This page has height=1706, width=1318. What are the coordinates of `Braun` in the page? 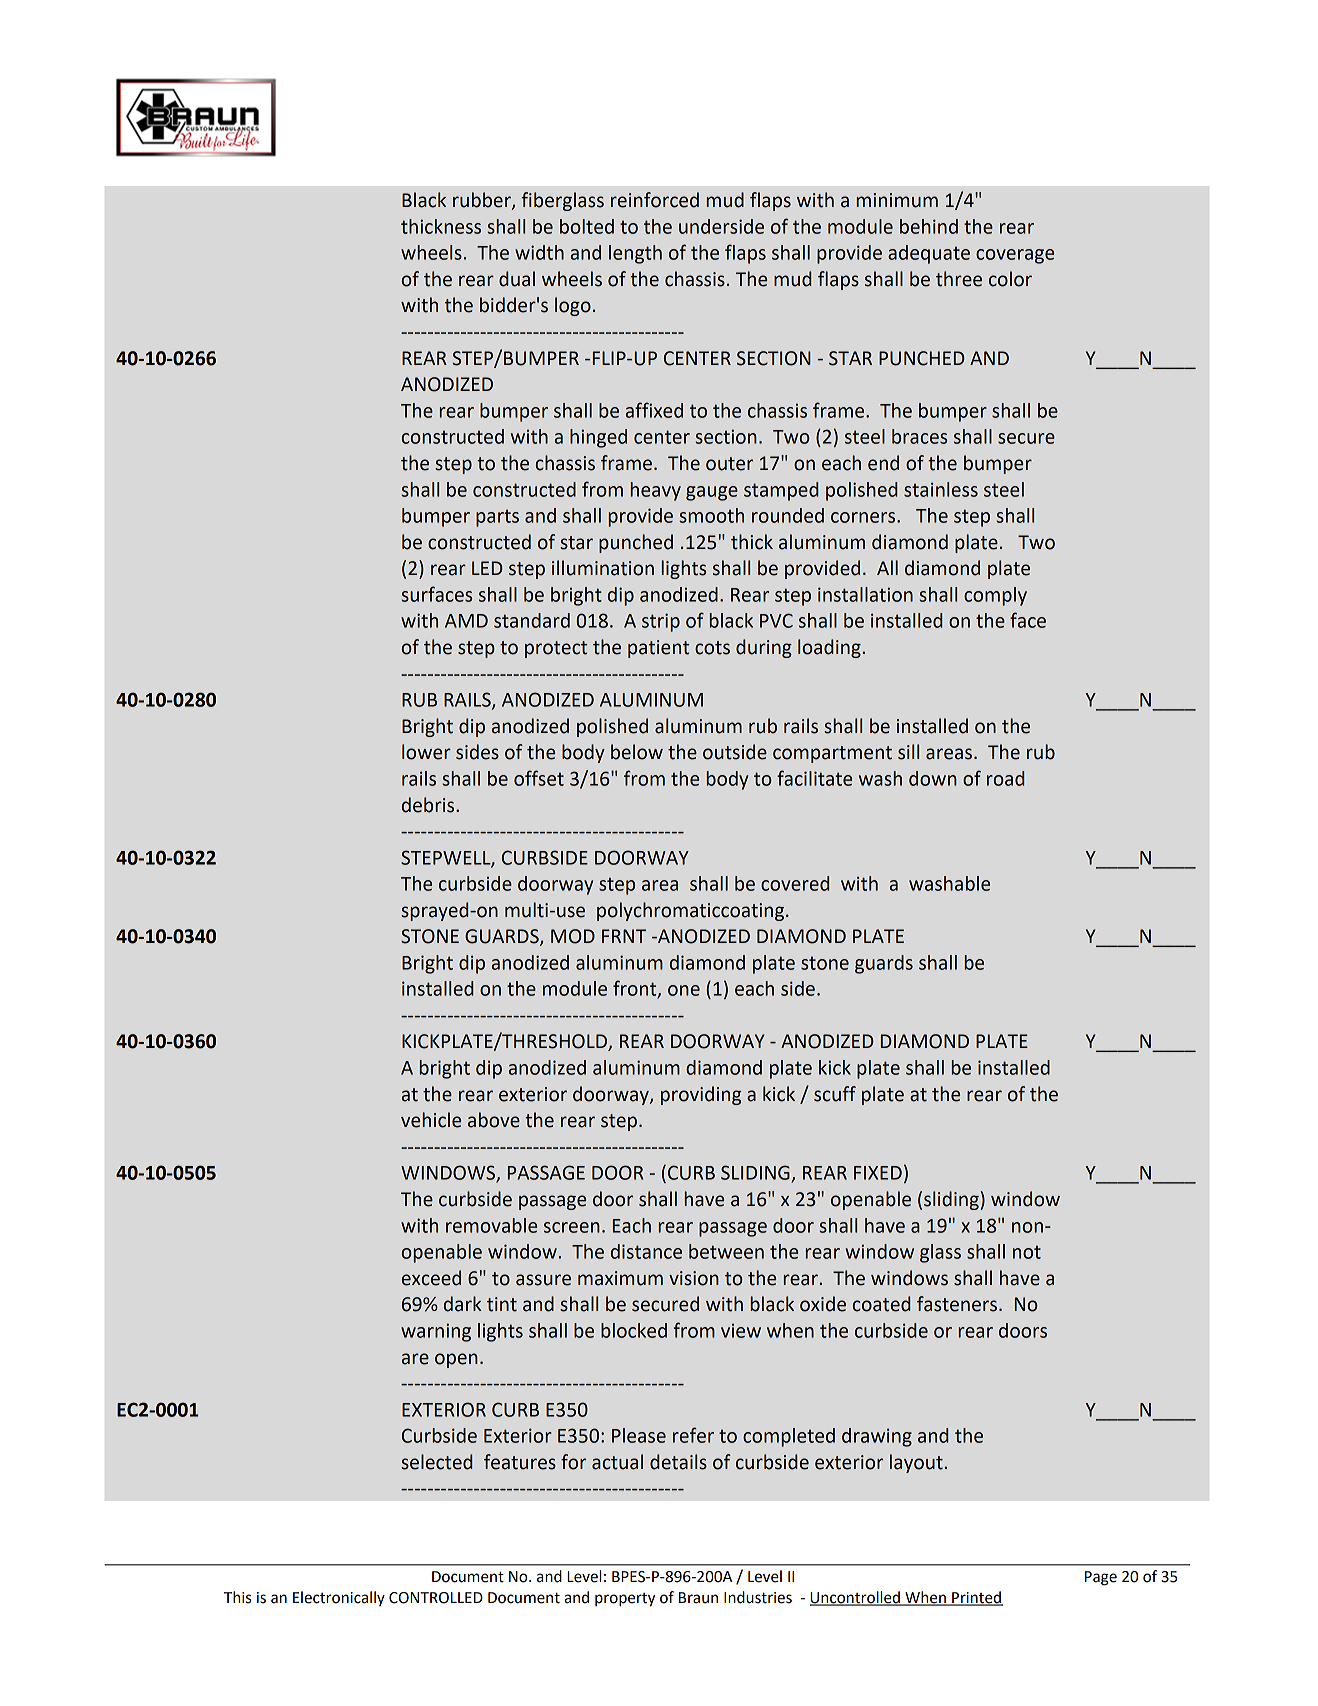 It's located at (698, 1598).
